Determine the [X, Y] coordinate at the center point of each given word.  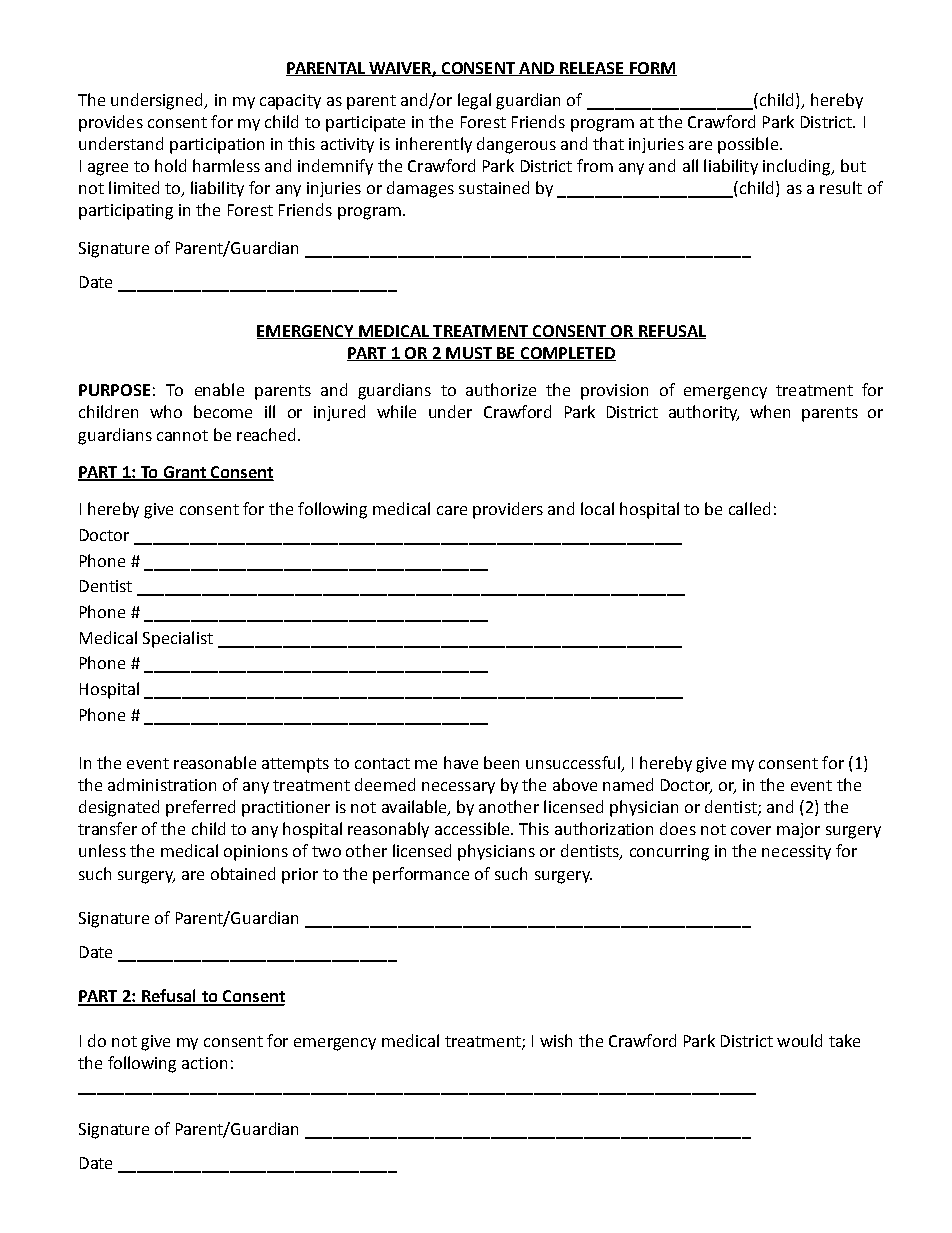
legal [474, 101]
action [204, 1063]
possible [749, 145]
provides [111, 123]
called [749, 508]
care [452, 510]
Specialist [178, 639]
